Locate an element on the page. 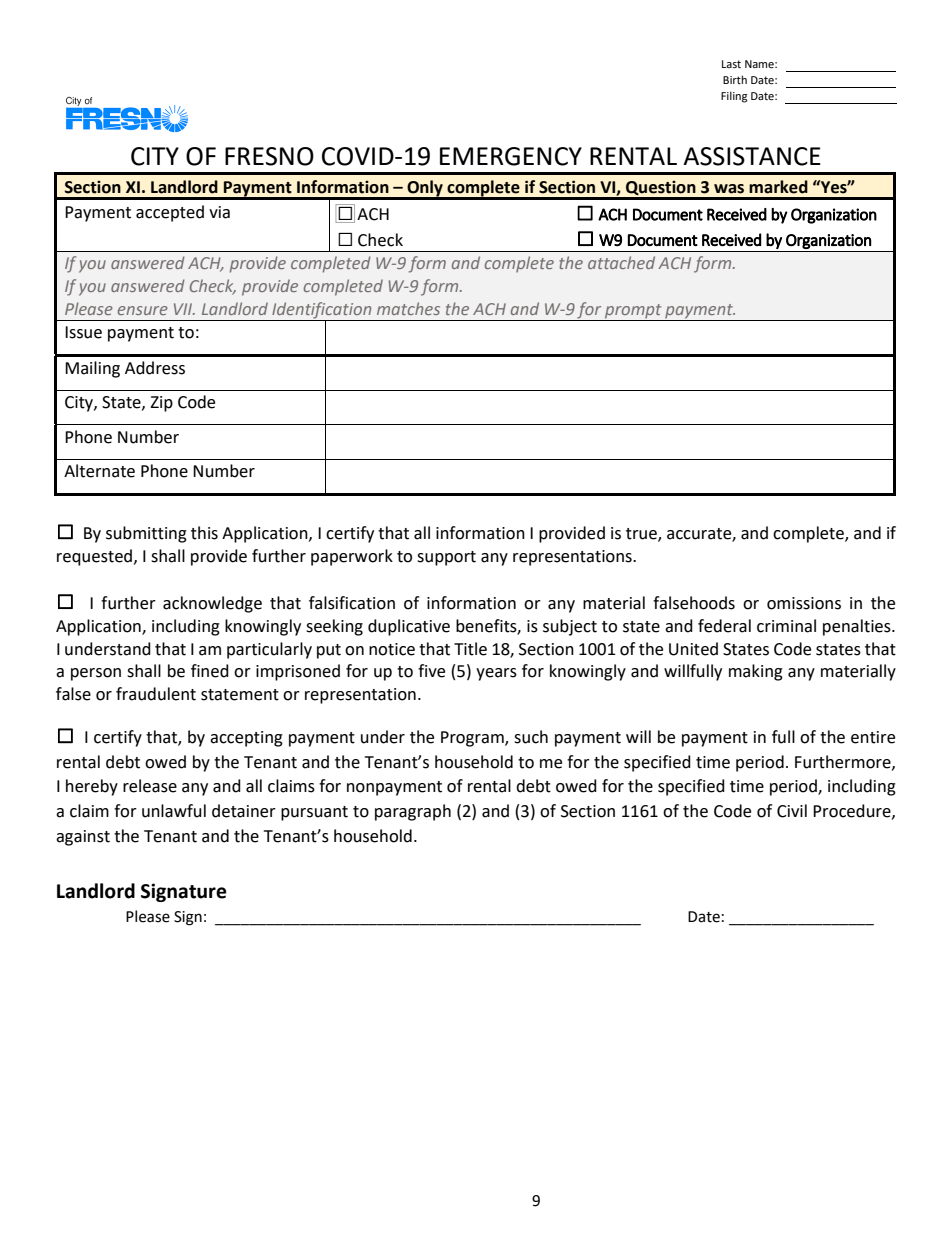 The image size is (952, 1233). Civil is located at coordinates (792, 811).
